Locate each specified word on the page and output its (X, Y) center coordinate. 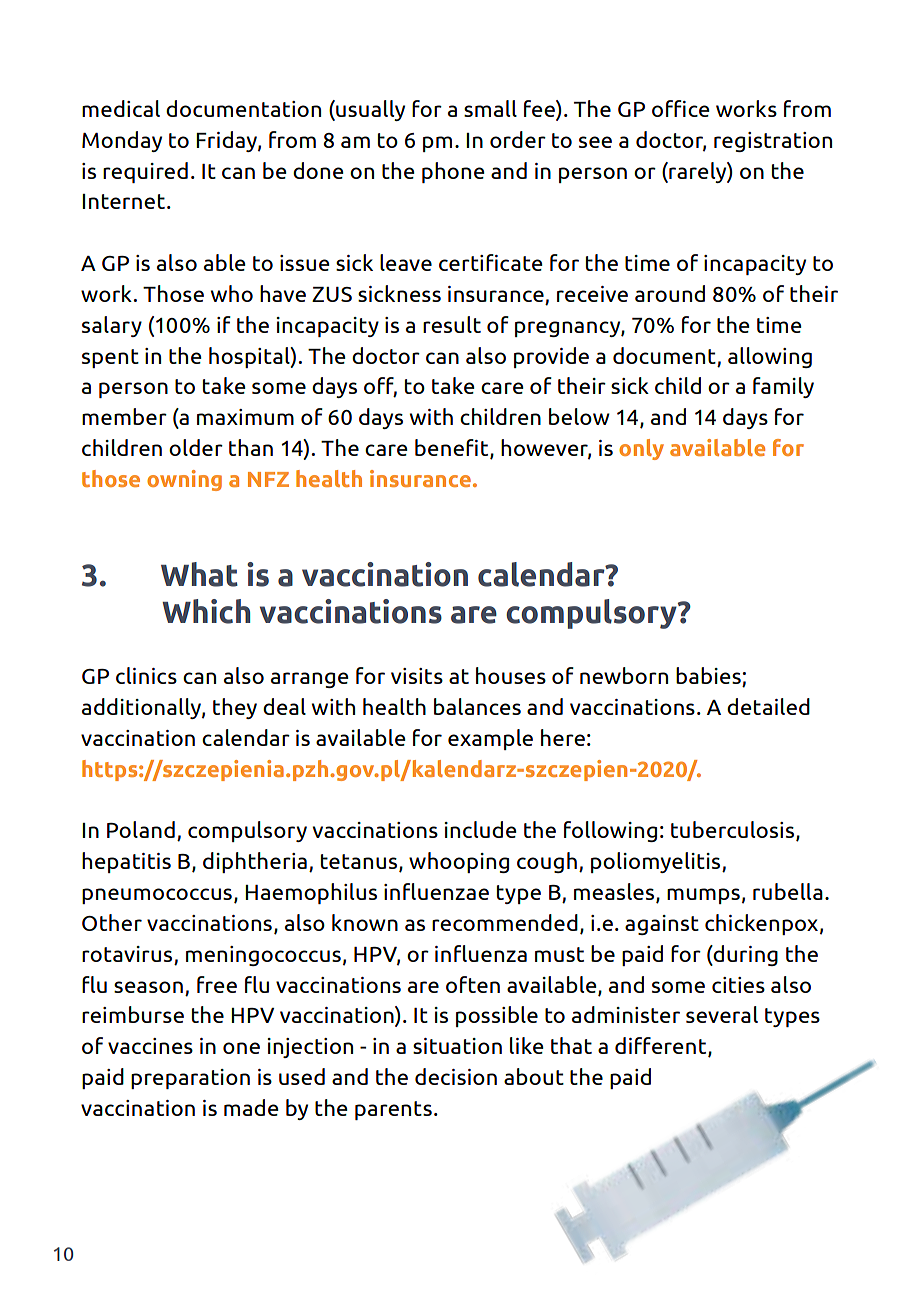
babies (709, 677)
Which (206, 611)
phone (453, 172)
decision (456, 1076)
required (145, 172)
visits (417, 676)
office (681, 108)
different (662, 1047)
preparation (190, 1079)
